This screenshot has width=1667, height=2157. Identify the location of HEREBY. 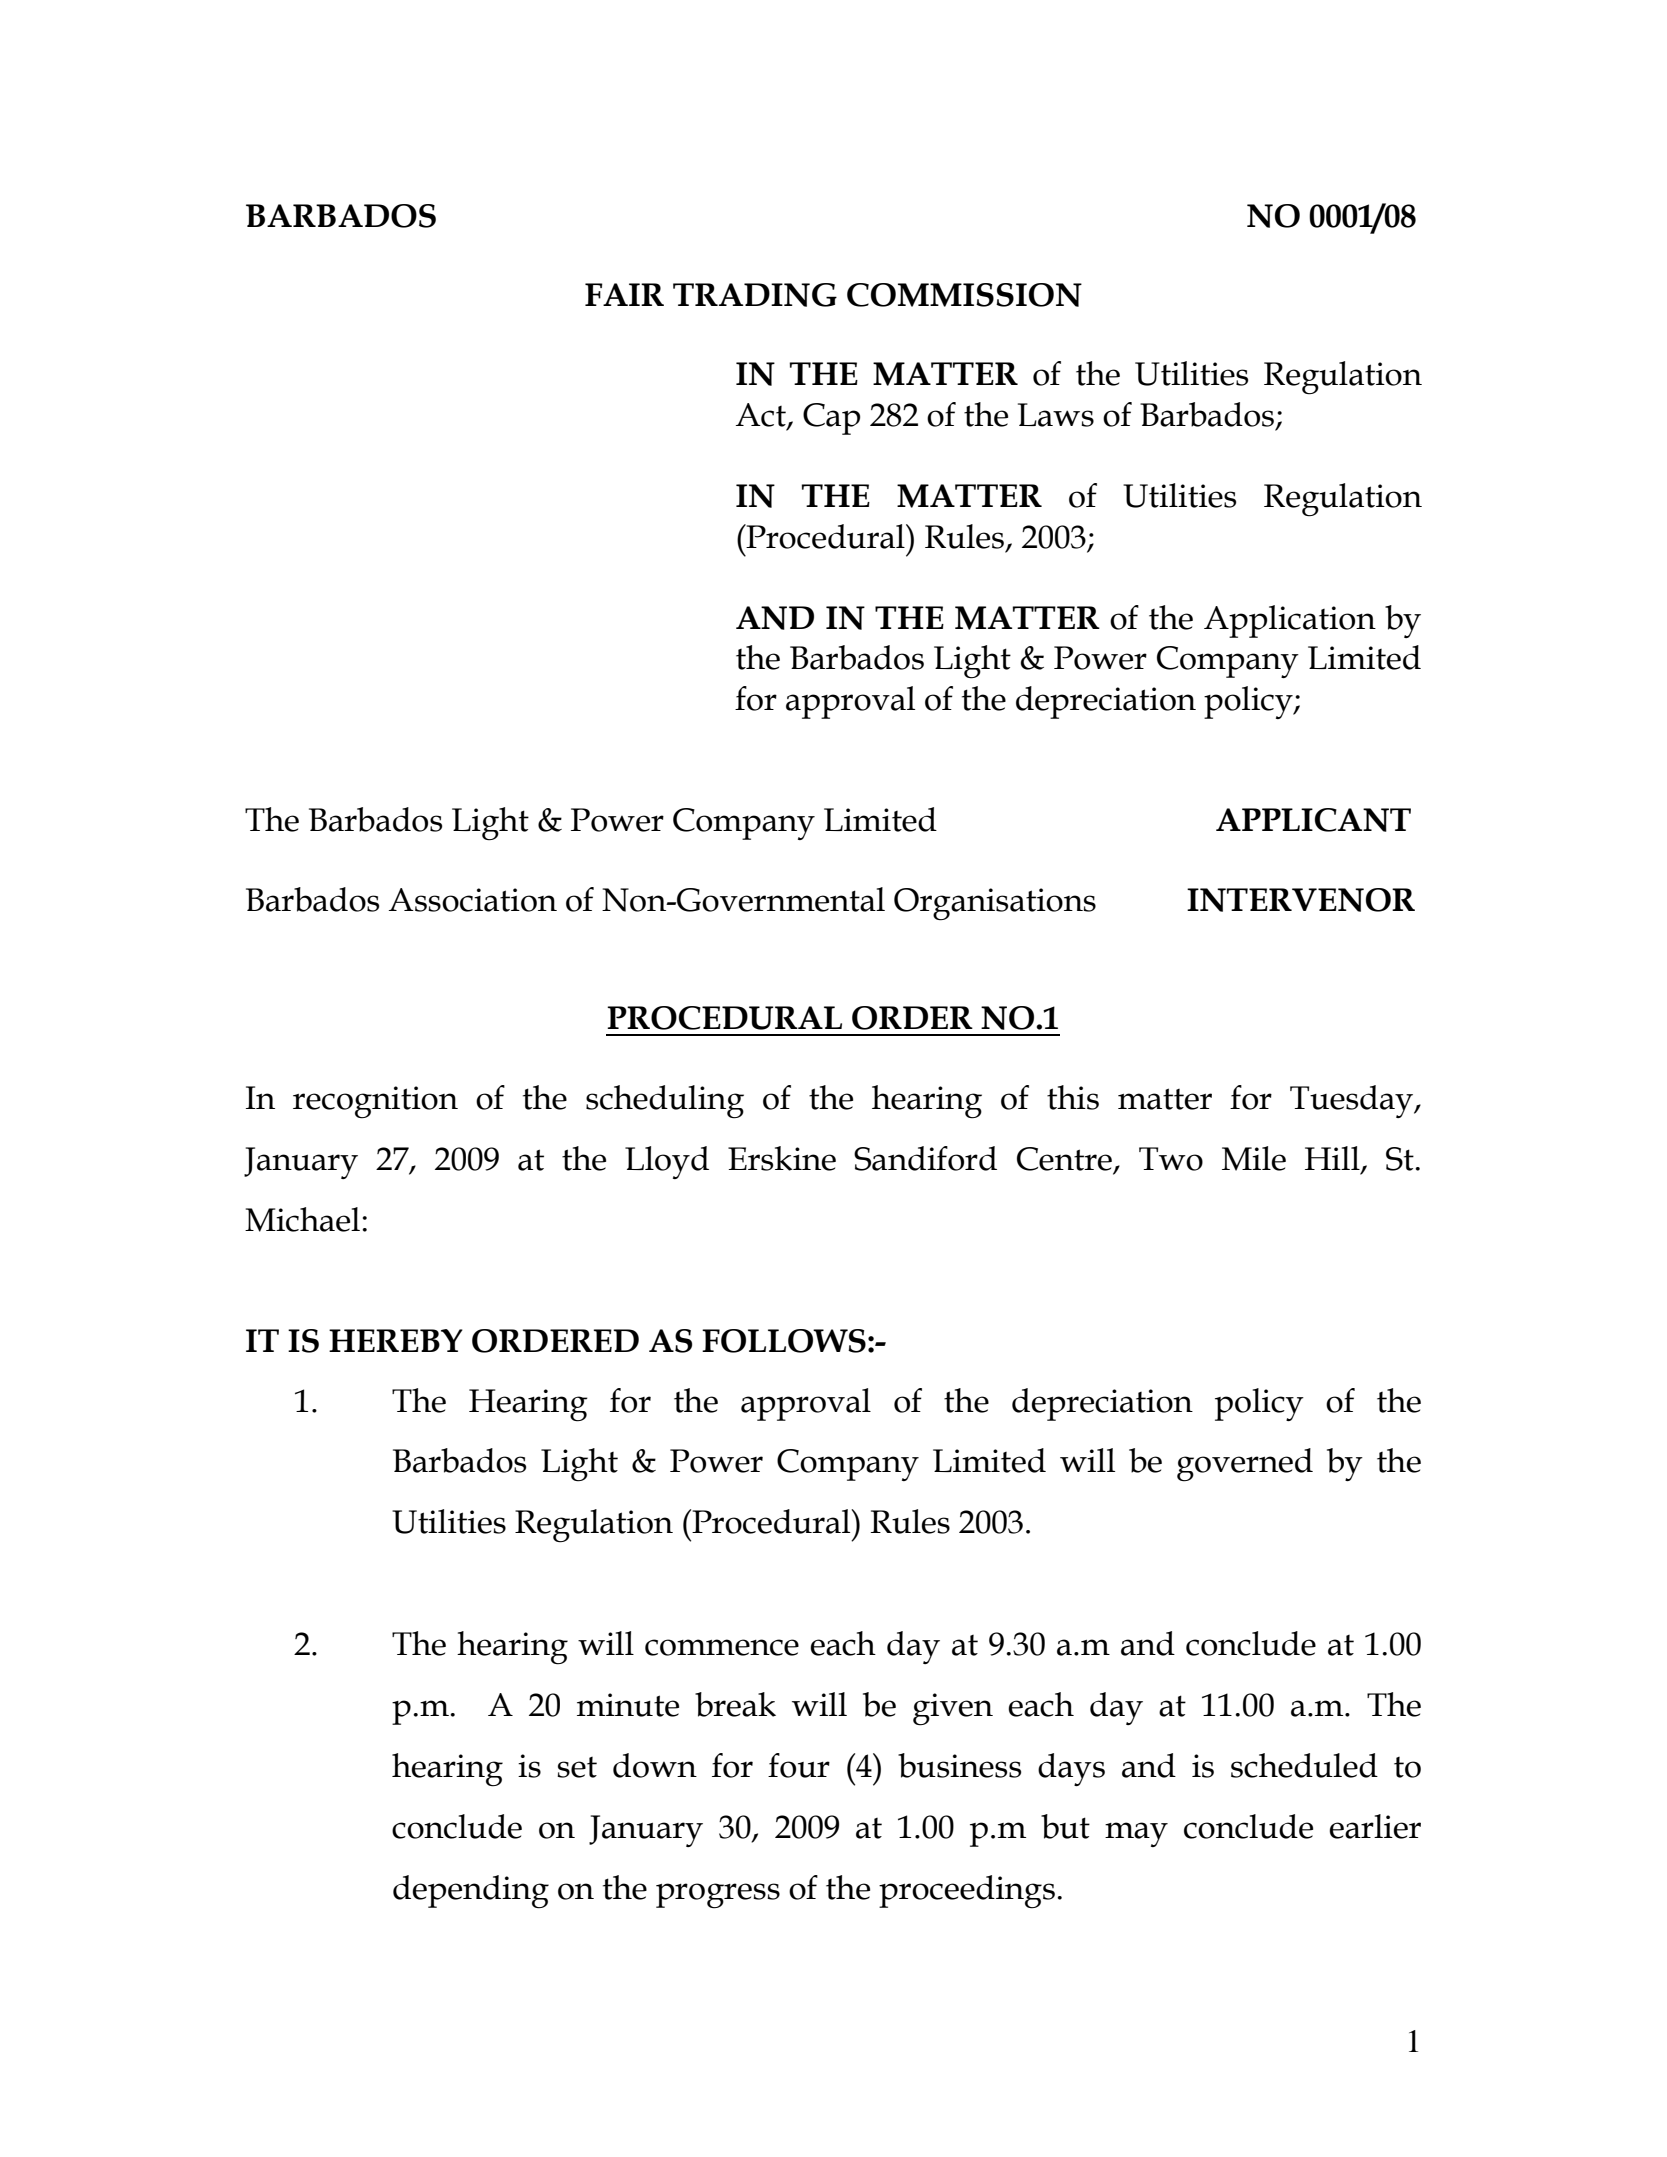
(396, 1340).
